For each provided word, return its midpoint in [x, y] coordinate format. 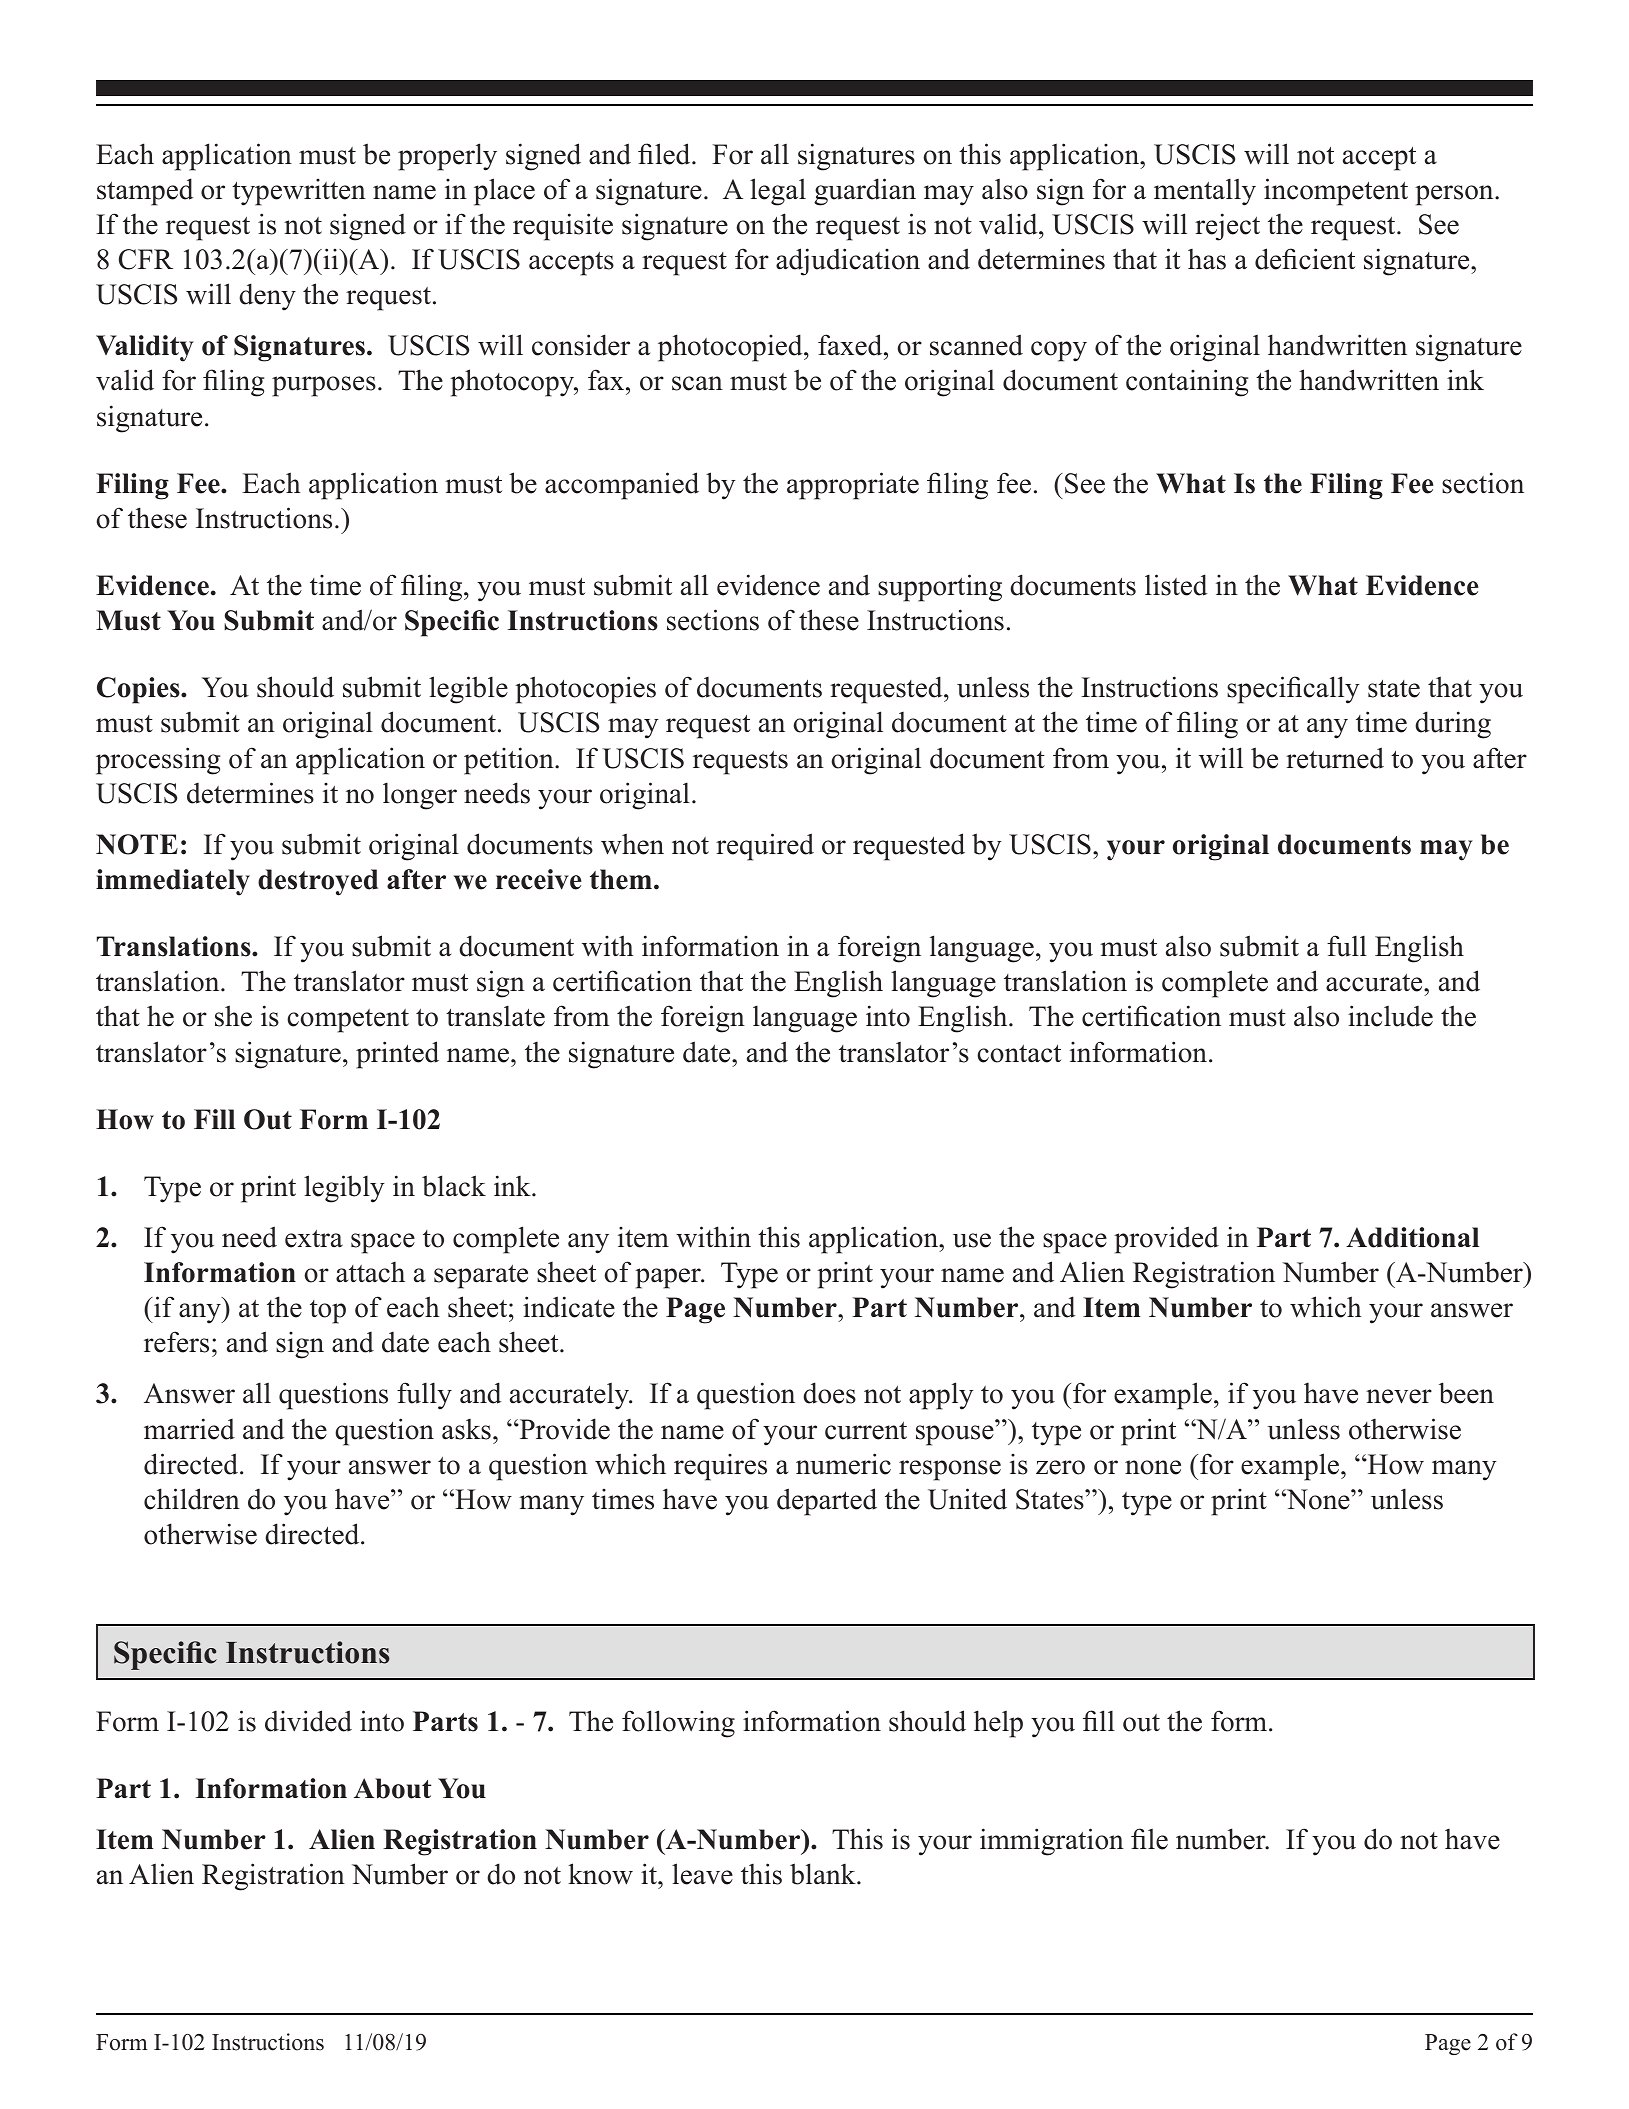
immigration [1052, 1842]
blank [824, 1874]
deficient [1305, 259]
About [393, 1788]
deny [267, 297]
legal [778, 192]
